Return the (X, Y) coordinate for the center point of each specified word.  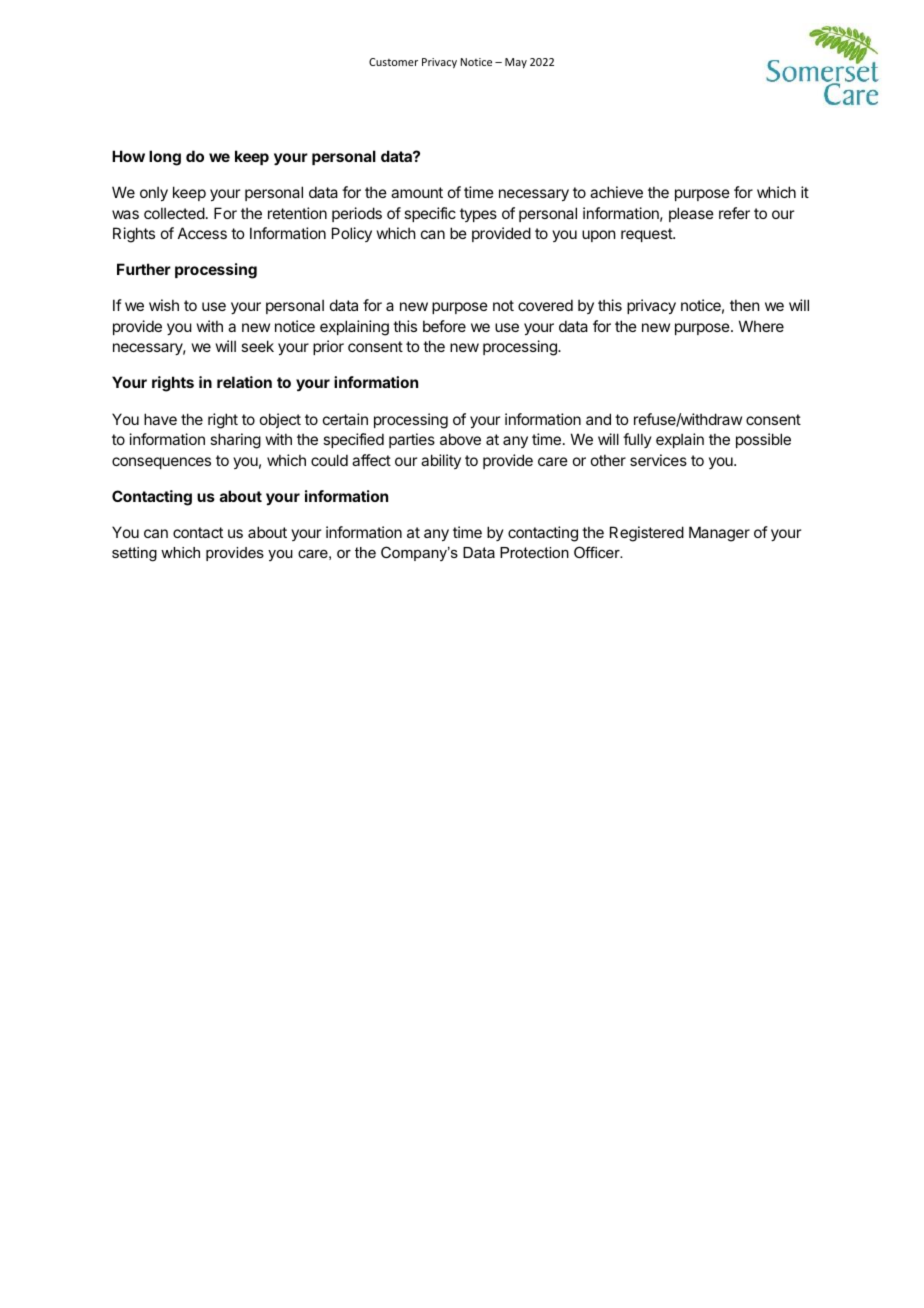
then (744, 305)
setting (134, 554)
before (444, 326)
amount (417, 192)
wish (164, 305)
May (516, 63)
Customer (393, 62)
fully (637, 440)
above (460, 439)
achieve (616, 192)
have (160, 419)
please (691, 214)
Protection (534, 552)
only (154, 193)
